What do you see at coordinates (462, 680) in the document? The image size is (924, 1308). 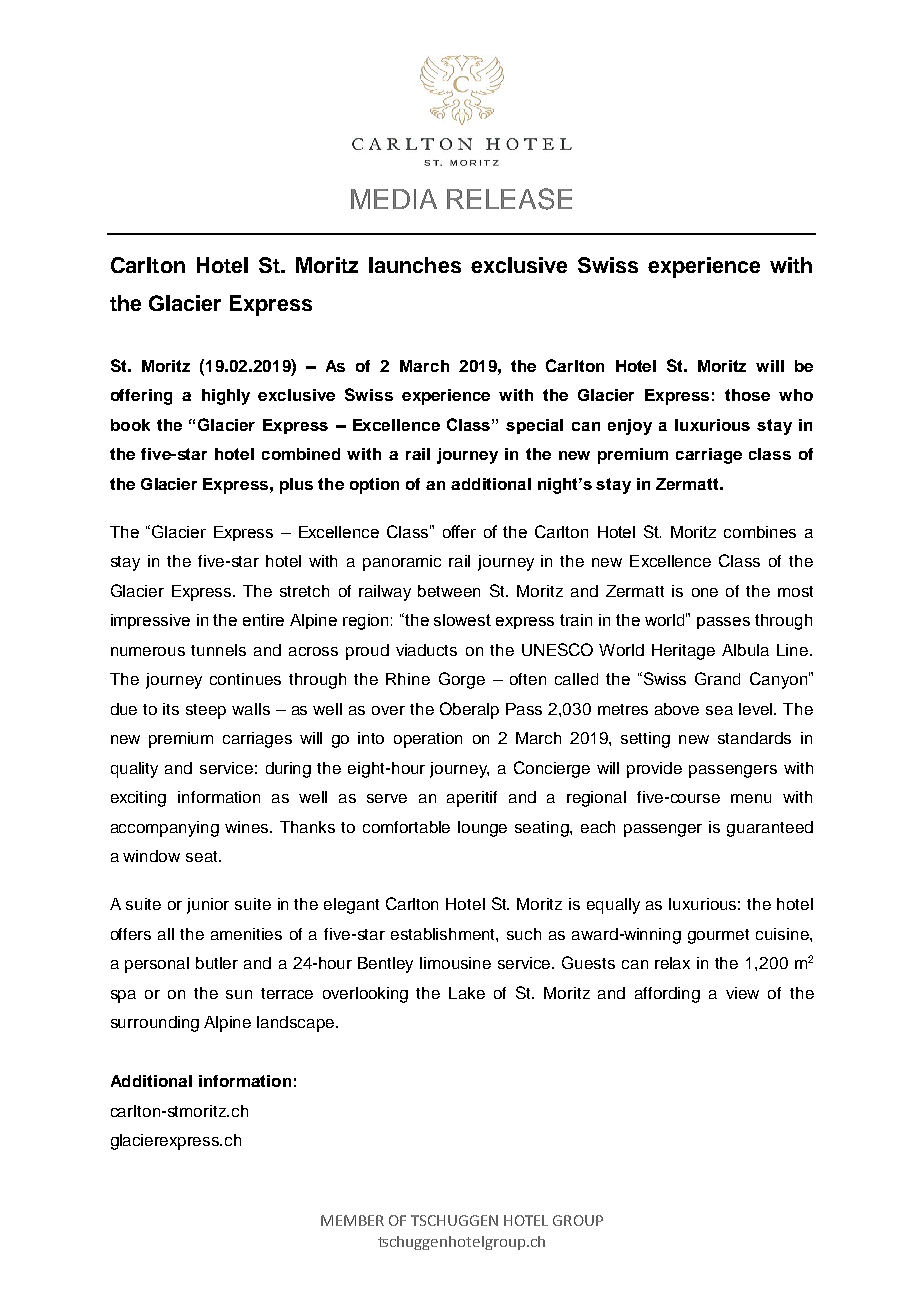 I see `Gorge` at bounding box center [462, 680].
